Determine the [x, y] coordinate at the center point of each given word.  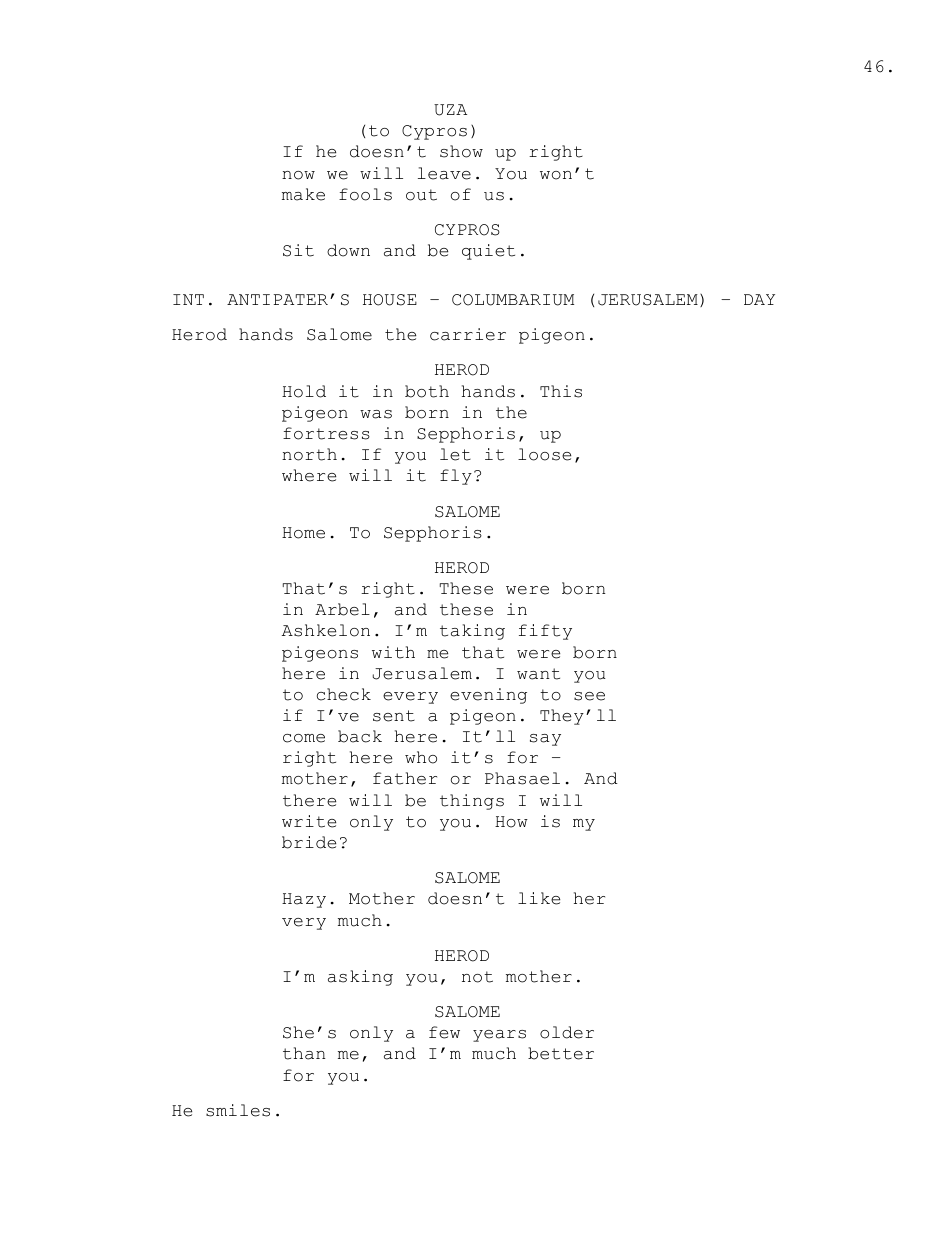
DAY [759, 299]
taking [472, 632]
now [298, 175]
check [344, 694]
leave [444, 173]
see [589, 696]
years [499, 1036]
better [561, 1053]
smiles [238, 1110]
